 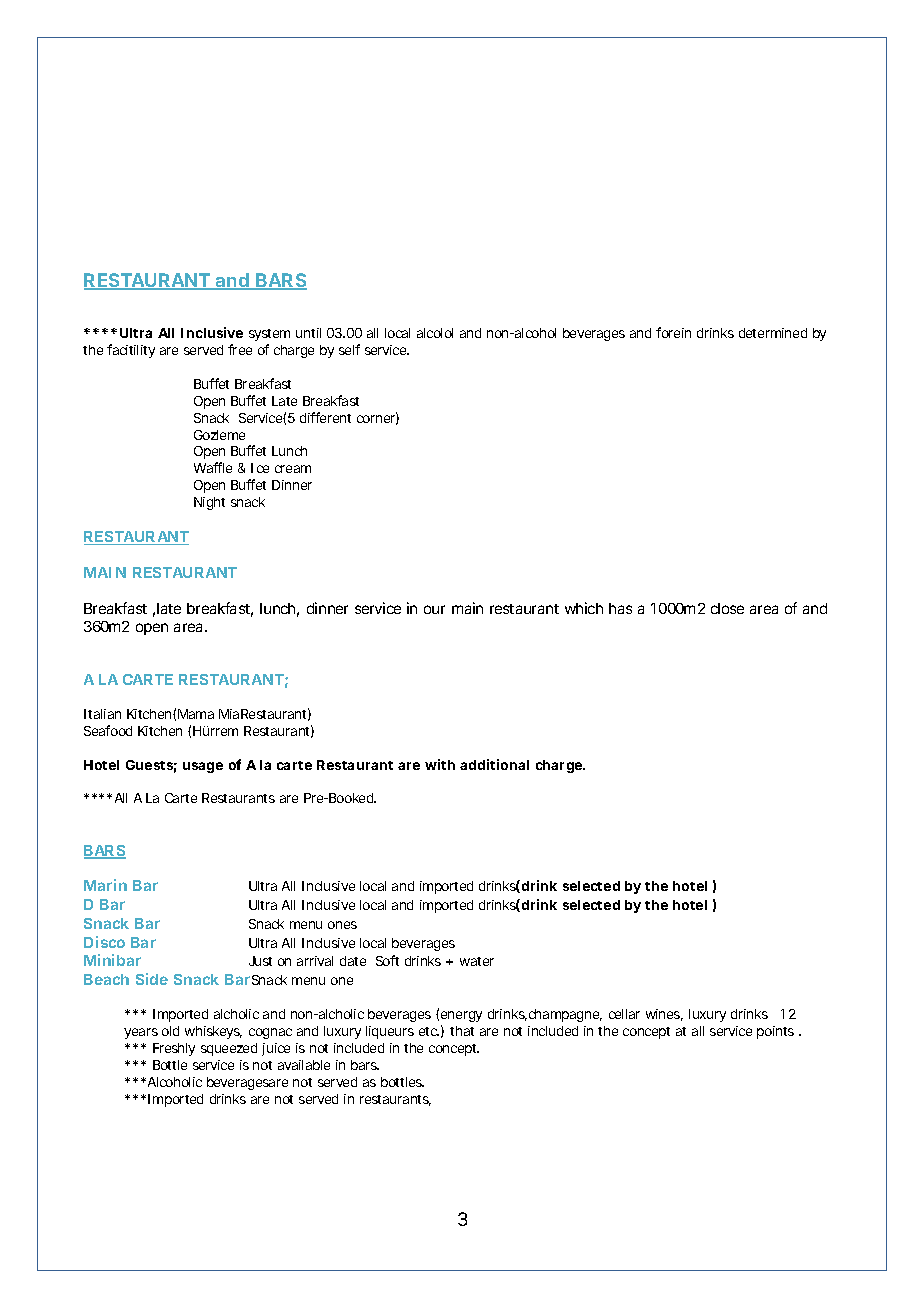 What do you see at coordinates (209, 503) in the page?
I see `Night` at bounding box center [209, 503].
